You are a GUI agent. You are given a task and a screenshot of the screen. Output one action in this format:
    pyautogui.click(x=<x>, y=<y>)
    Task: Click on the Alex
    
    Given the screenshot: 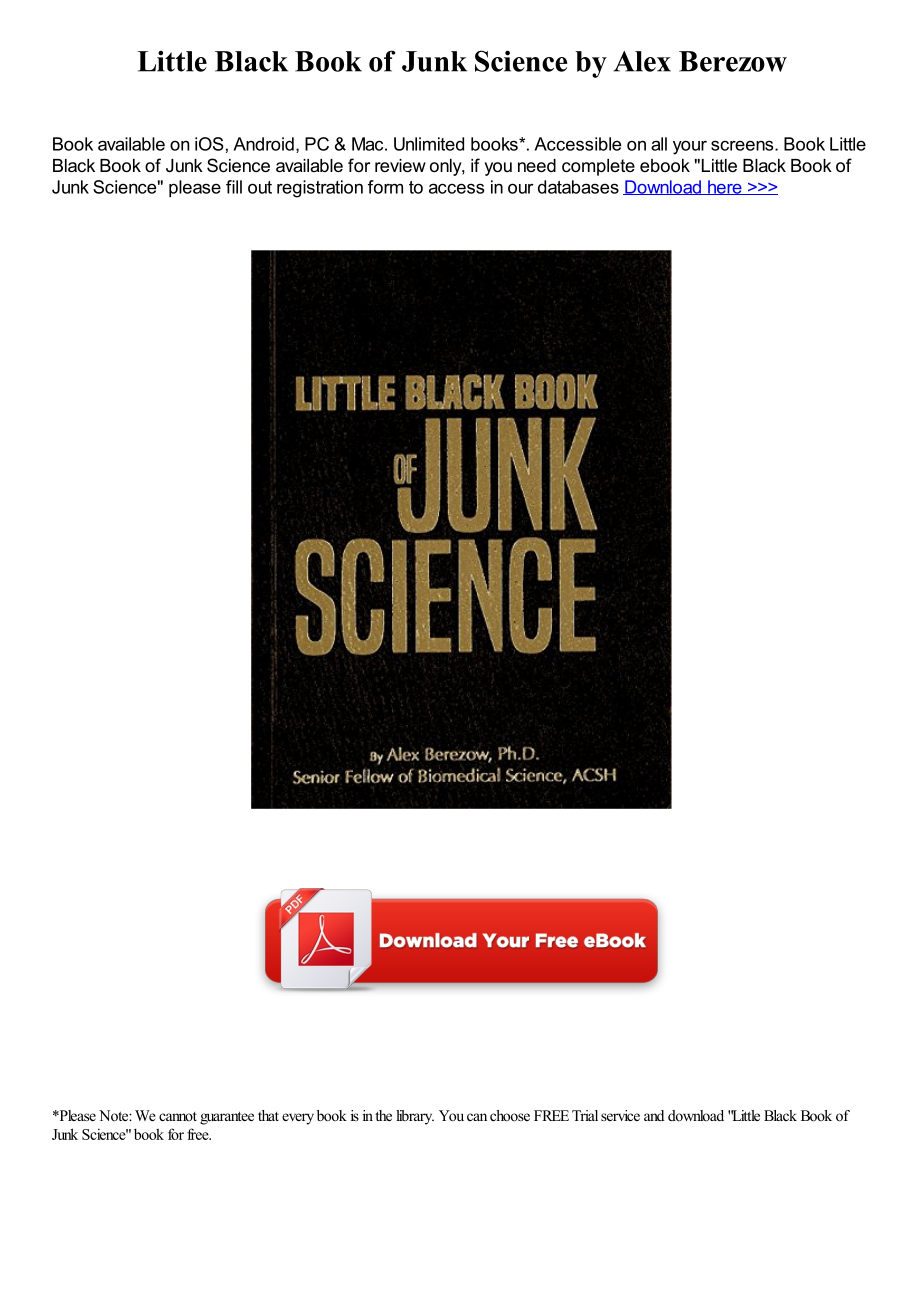 What is the action you would take?
    pyautogui.click(x=642, y=61)
